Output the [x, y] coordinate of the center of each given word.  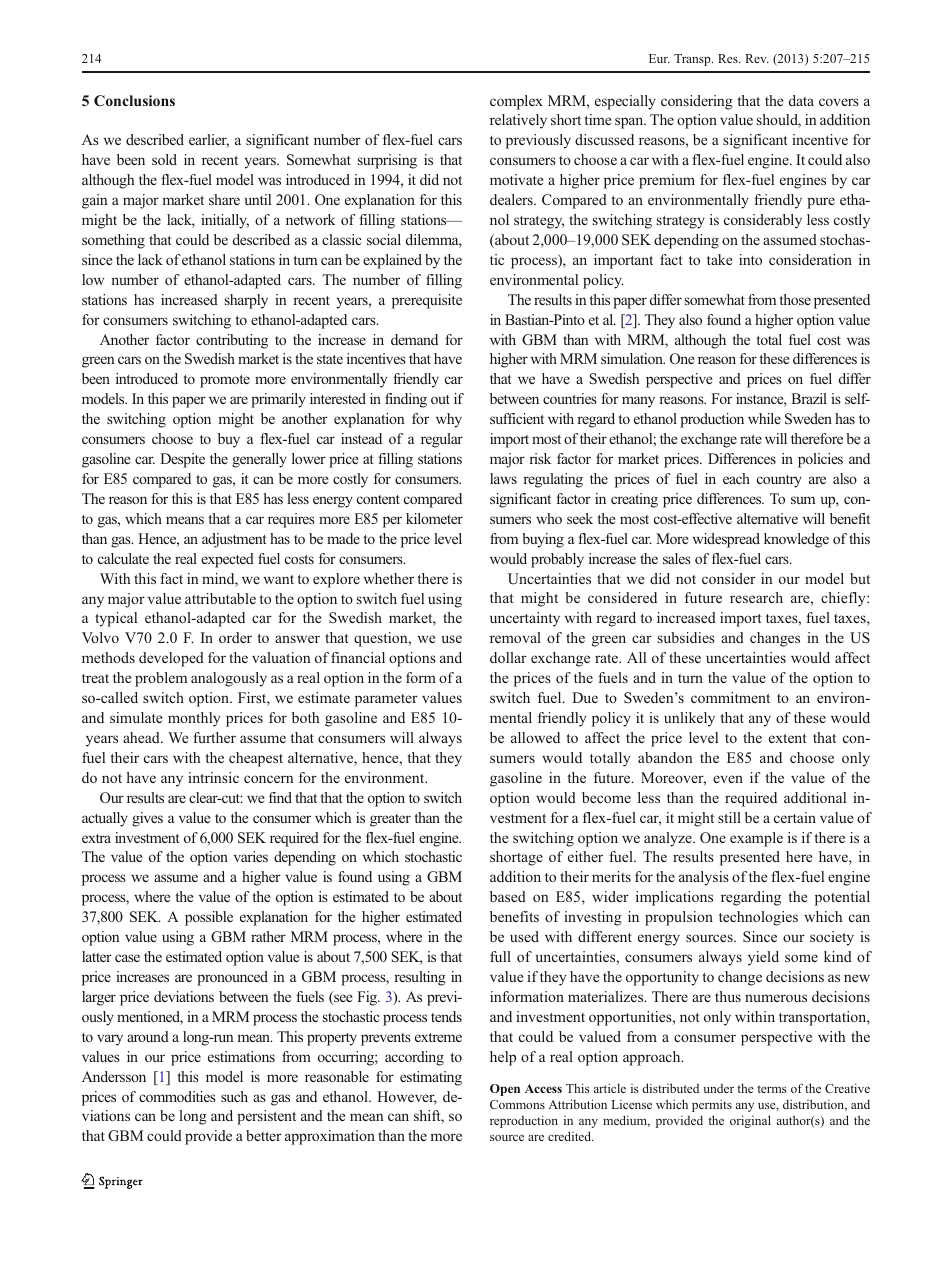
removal [515, 637]
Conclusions [134, 100]
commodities [177, 1096]
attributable [220, 598]
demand [414, 339]
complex [516, 102]
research [756, 597]
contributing [232, 341]
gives [147, 819]
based [508, 896]
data [801, 100]
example [756, 839]
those [795, 299]
